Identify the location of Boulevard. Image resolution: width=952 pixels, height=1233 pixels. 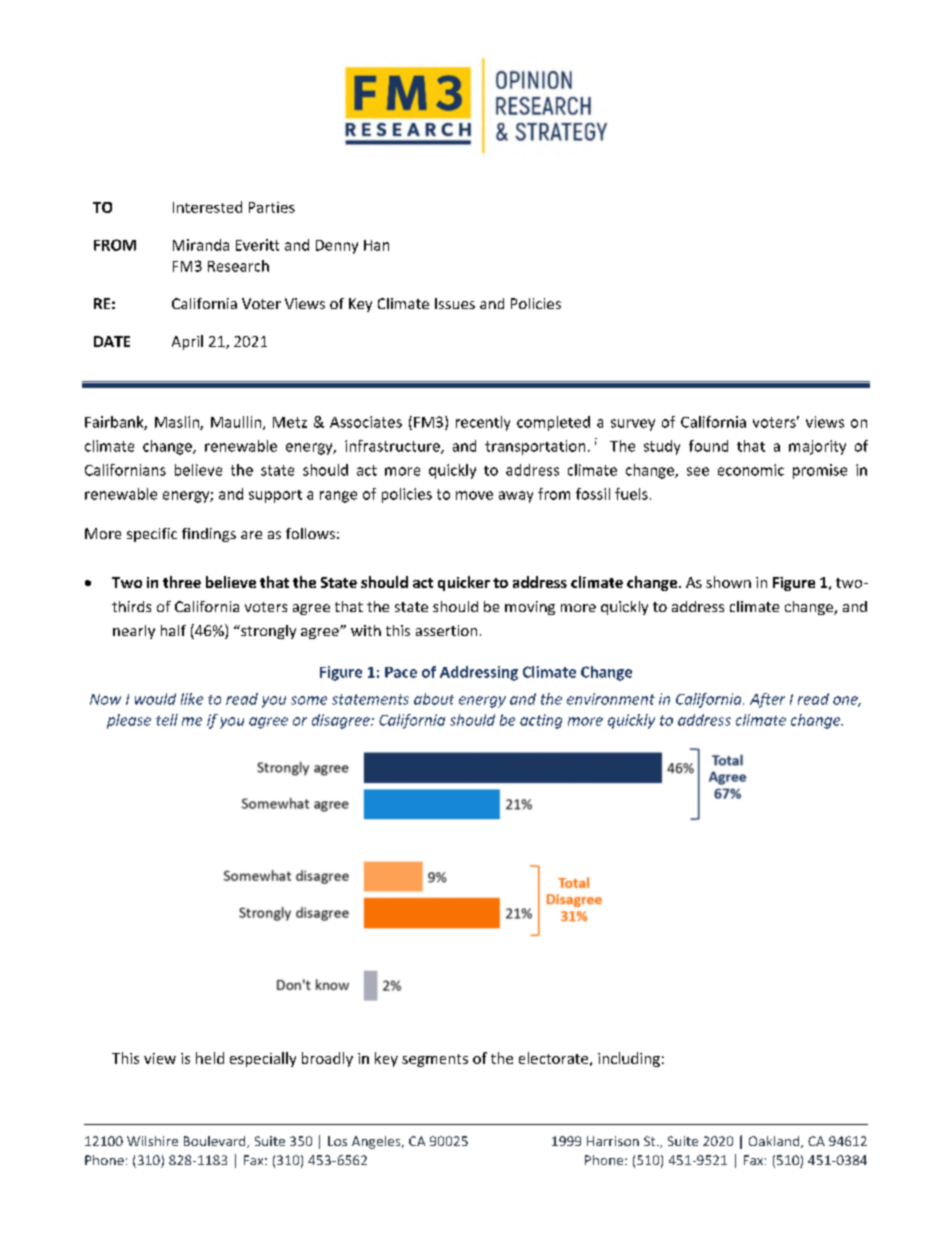
(216, 1142).
